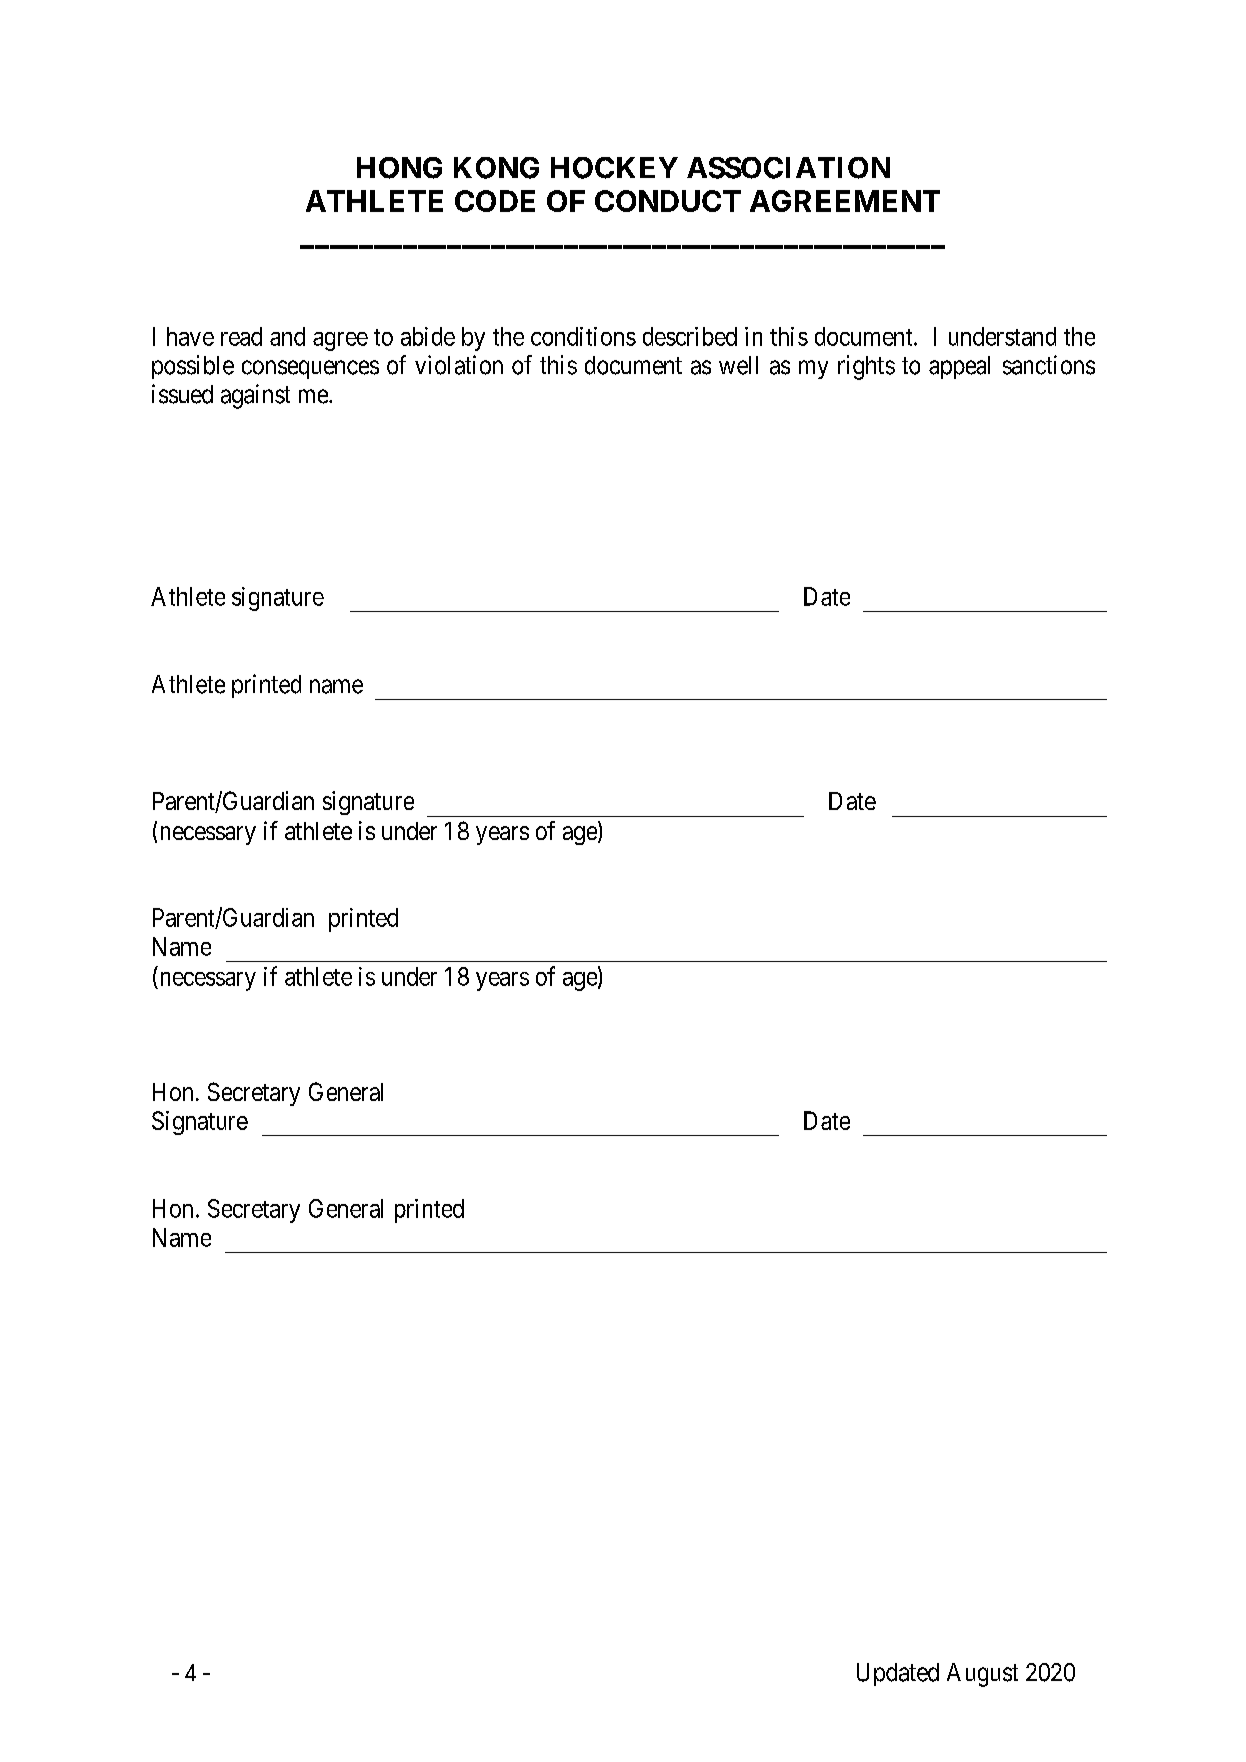 This image has width=1246, height=1762. Describe the element at coordinates (459, 365) in the image. I see `violation` at that location.
